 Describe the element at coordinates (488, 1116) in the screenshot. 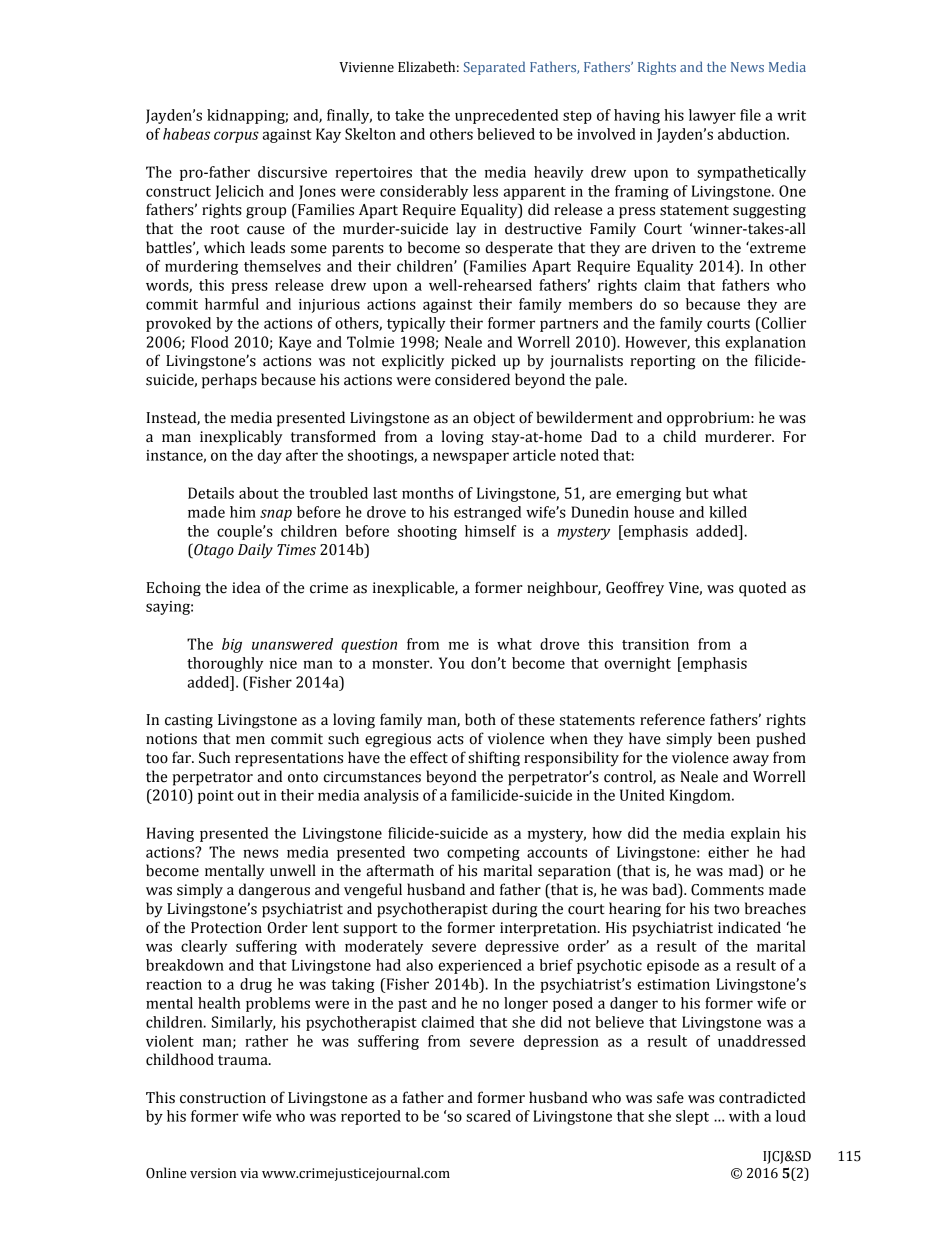

I see `scared` at that location.
